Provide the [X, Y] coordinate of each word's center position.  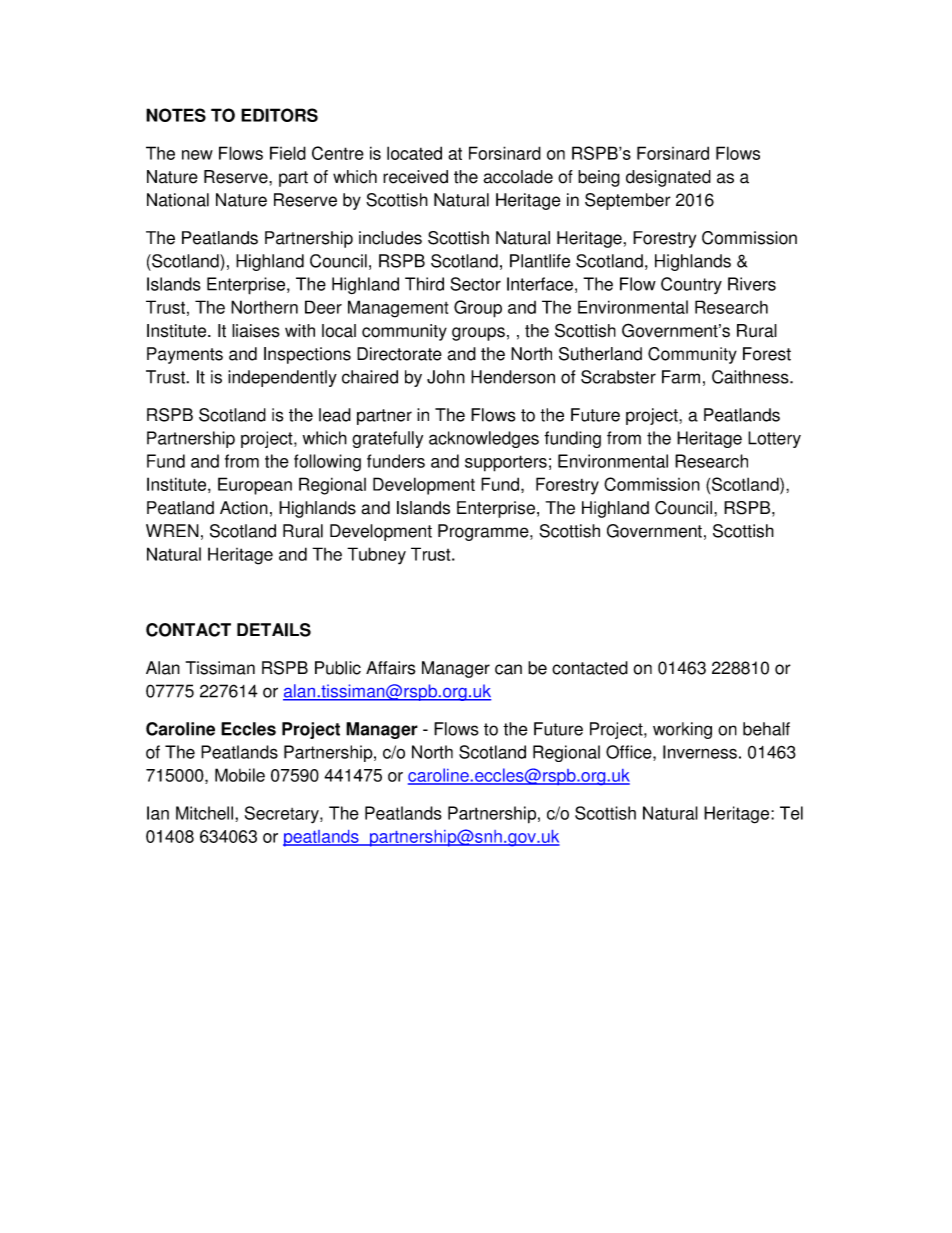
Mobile [240, 775]
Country [691, 285]
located [414, 153]
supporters [506, 463]
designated [668, 178]
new [197, 155]
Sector [476, 284]
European [255, 486]
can [508, 669]
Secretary [283, 815]
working [682, 730]
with [300, 331]
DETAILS [274, 630]
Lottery [774, 439]
